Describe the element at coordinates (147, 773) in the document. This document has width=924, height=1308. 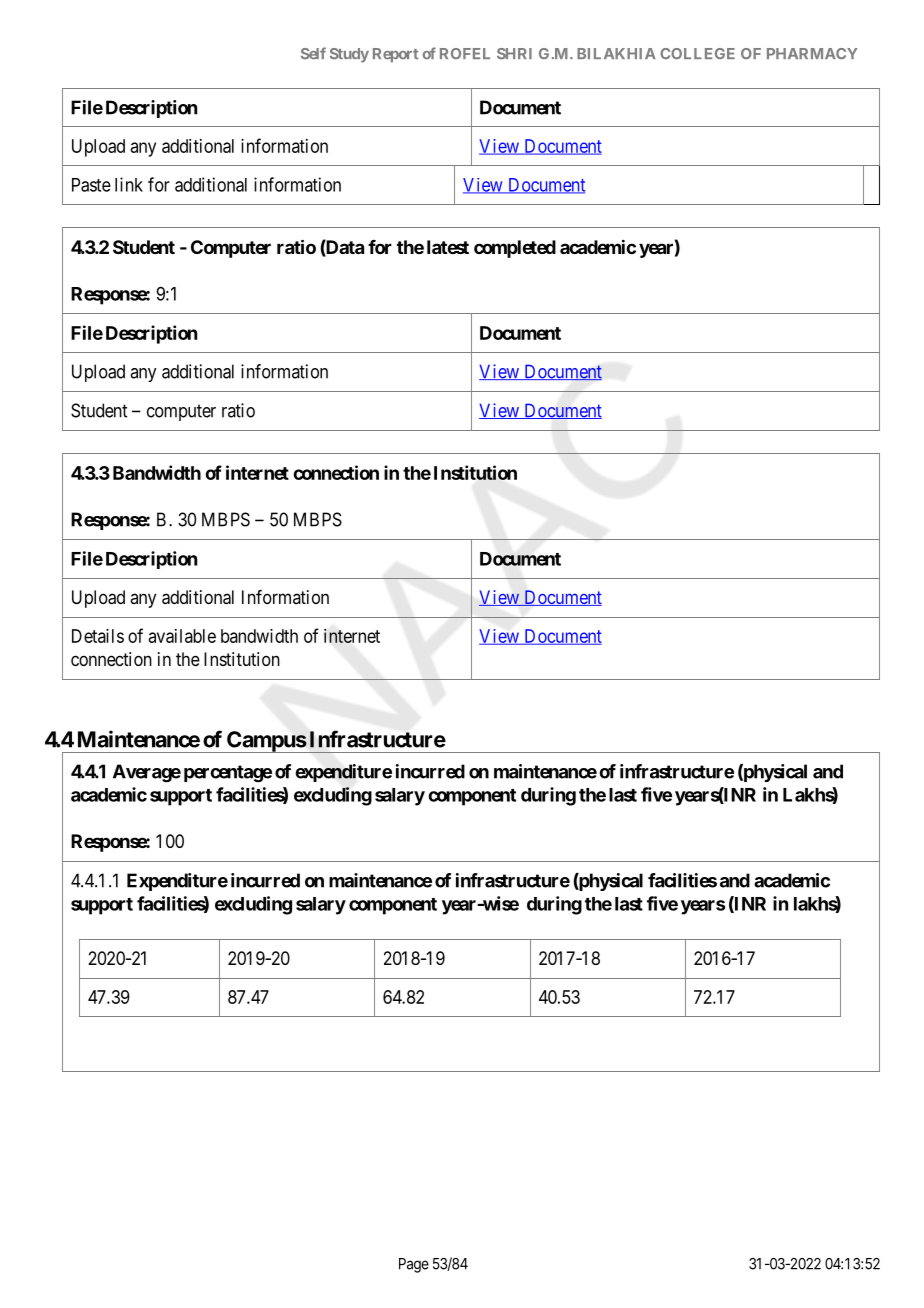
I see `Average` at that location.
